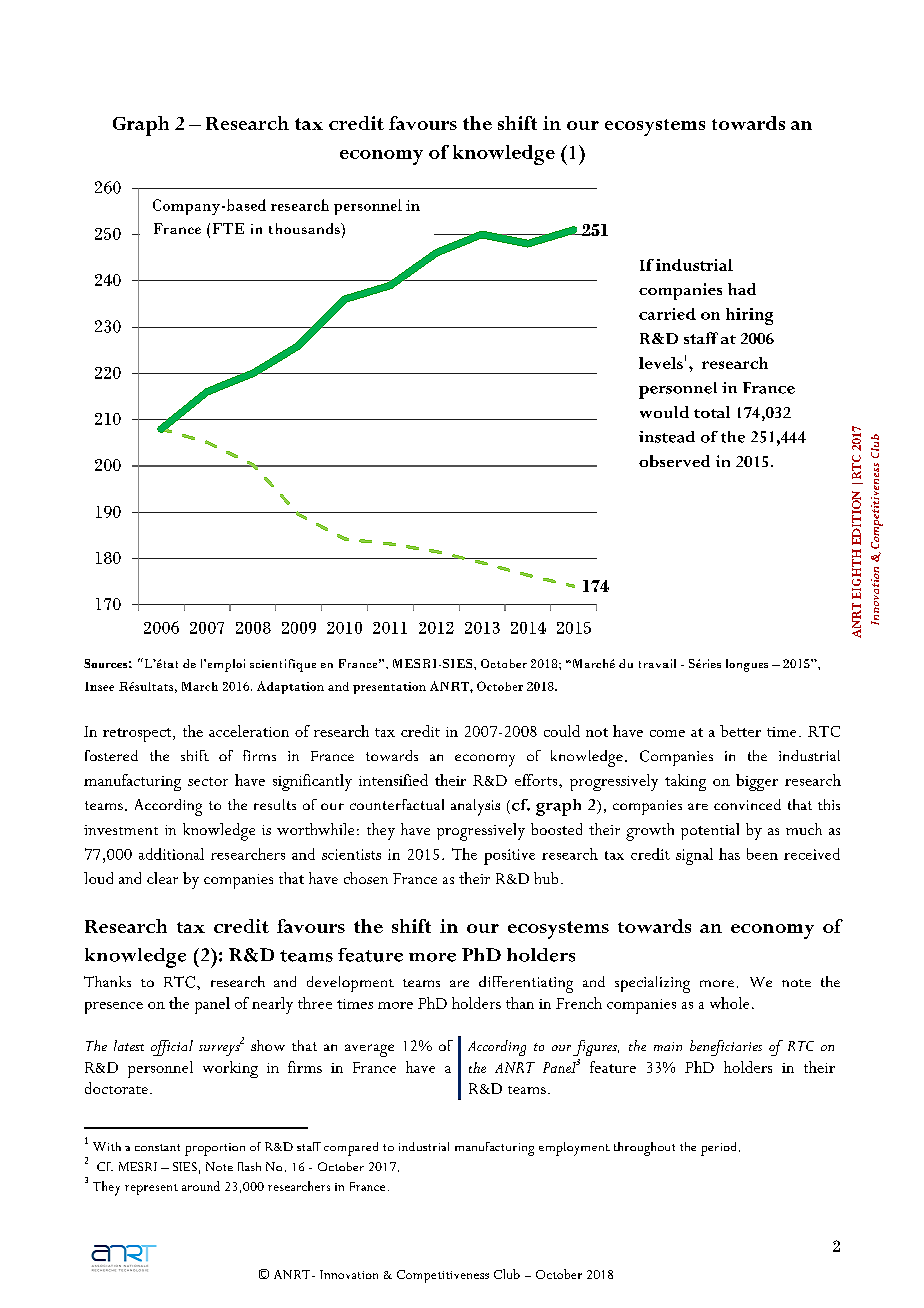  Describe the element at coordinates (509, 857) in the screenshot. I see `positive` at that location.
